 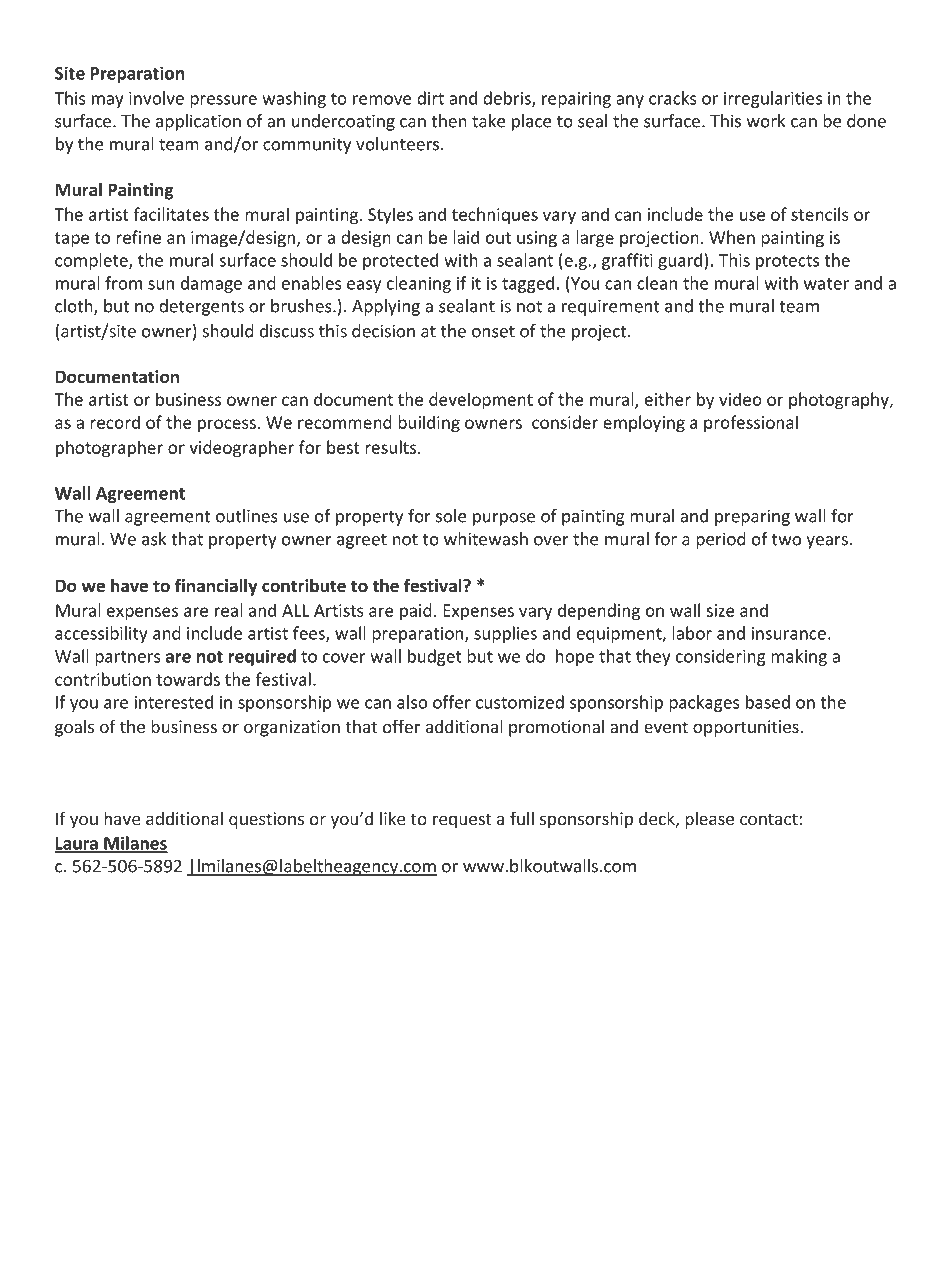 What do you see at coordinates (770, 819) in the document?
I see `contact` at bounding box center [770, 819].
